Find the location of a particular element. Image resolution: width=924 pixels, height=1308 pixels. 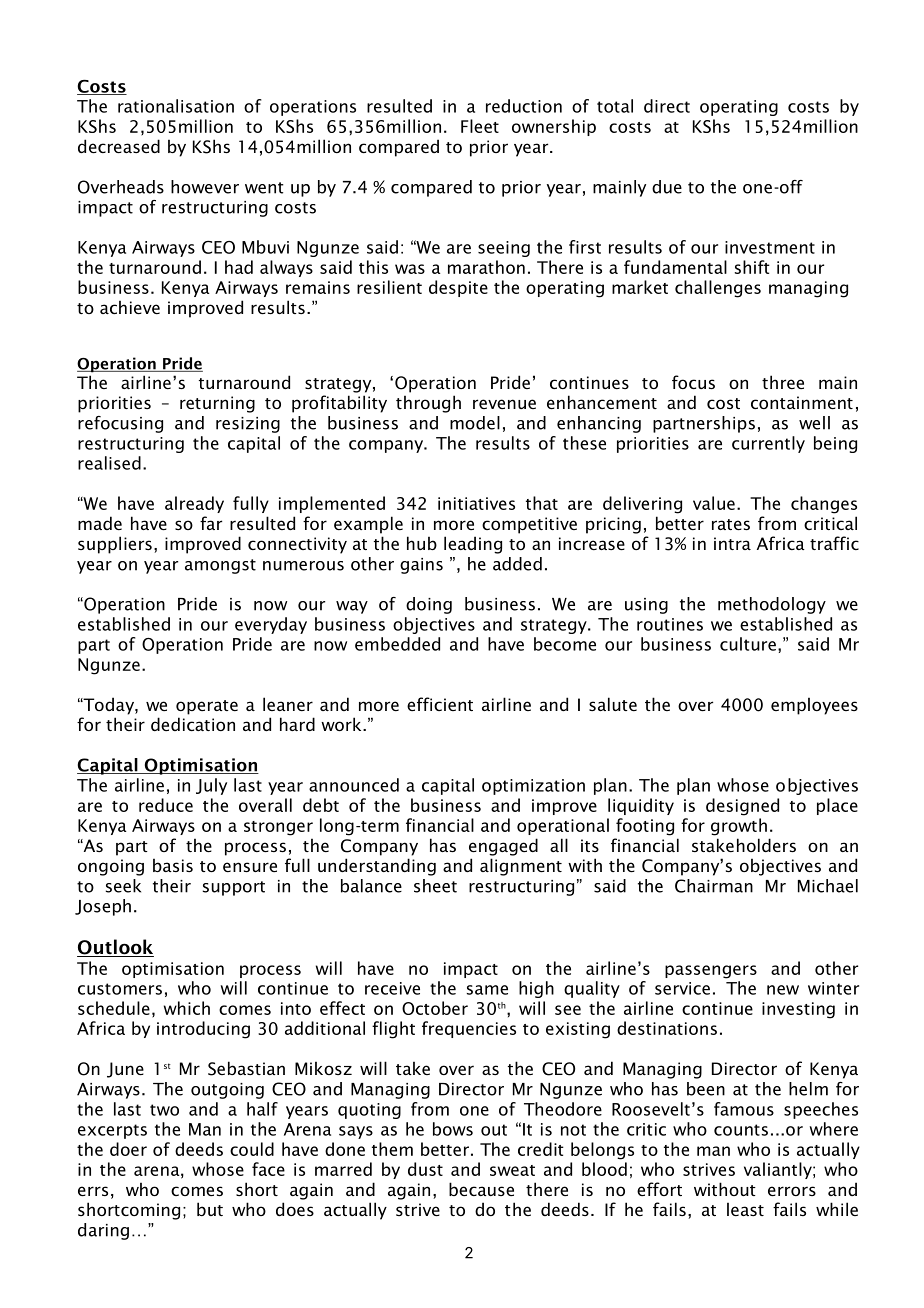

operate is located at coordinates (207, 707).
